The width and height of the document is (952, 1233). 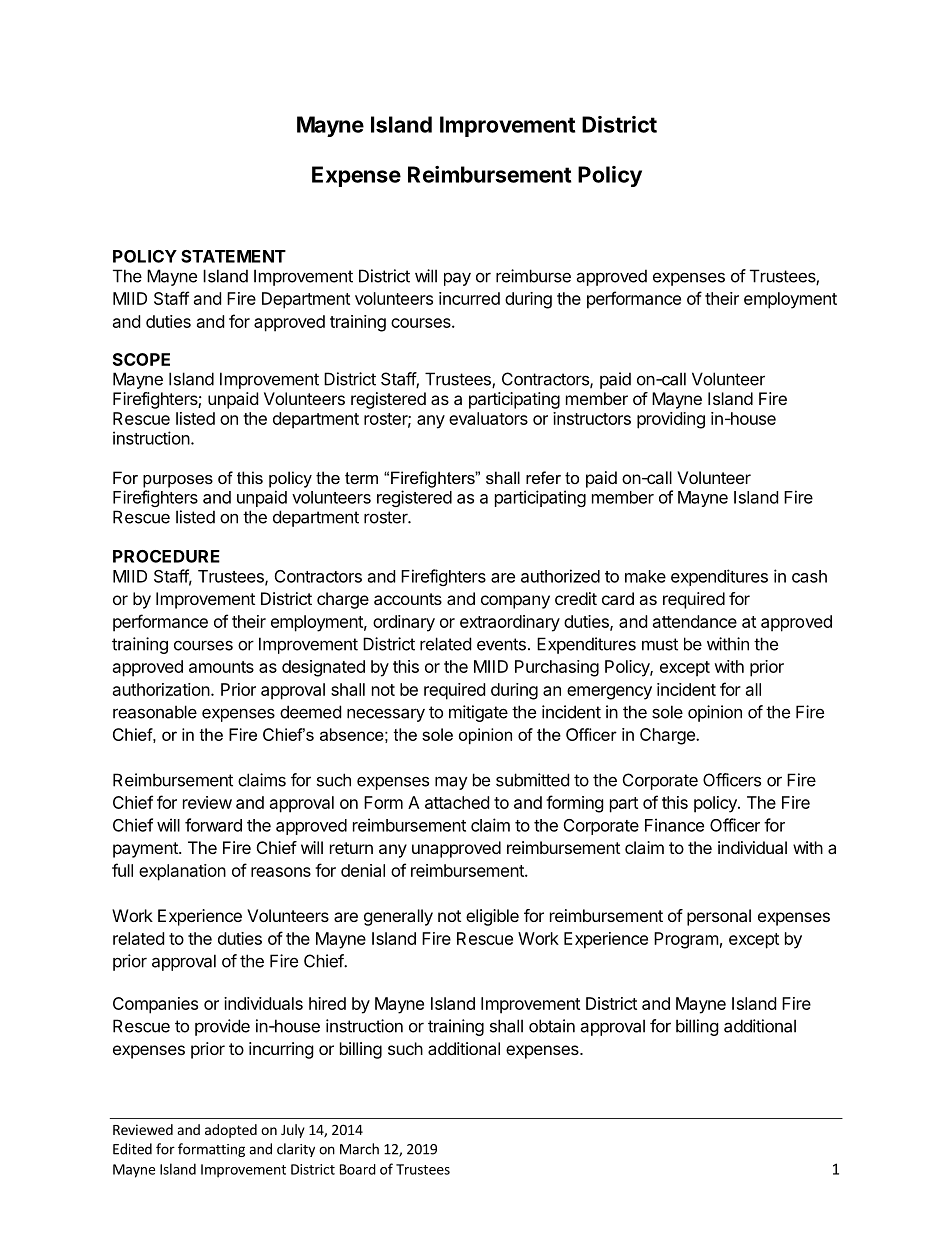 I want to click on March, so click(x=359, y=1149).
